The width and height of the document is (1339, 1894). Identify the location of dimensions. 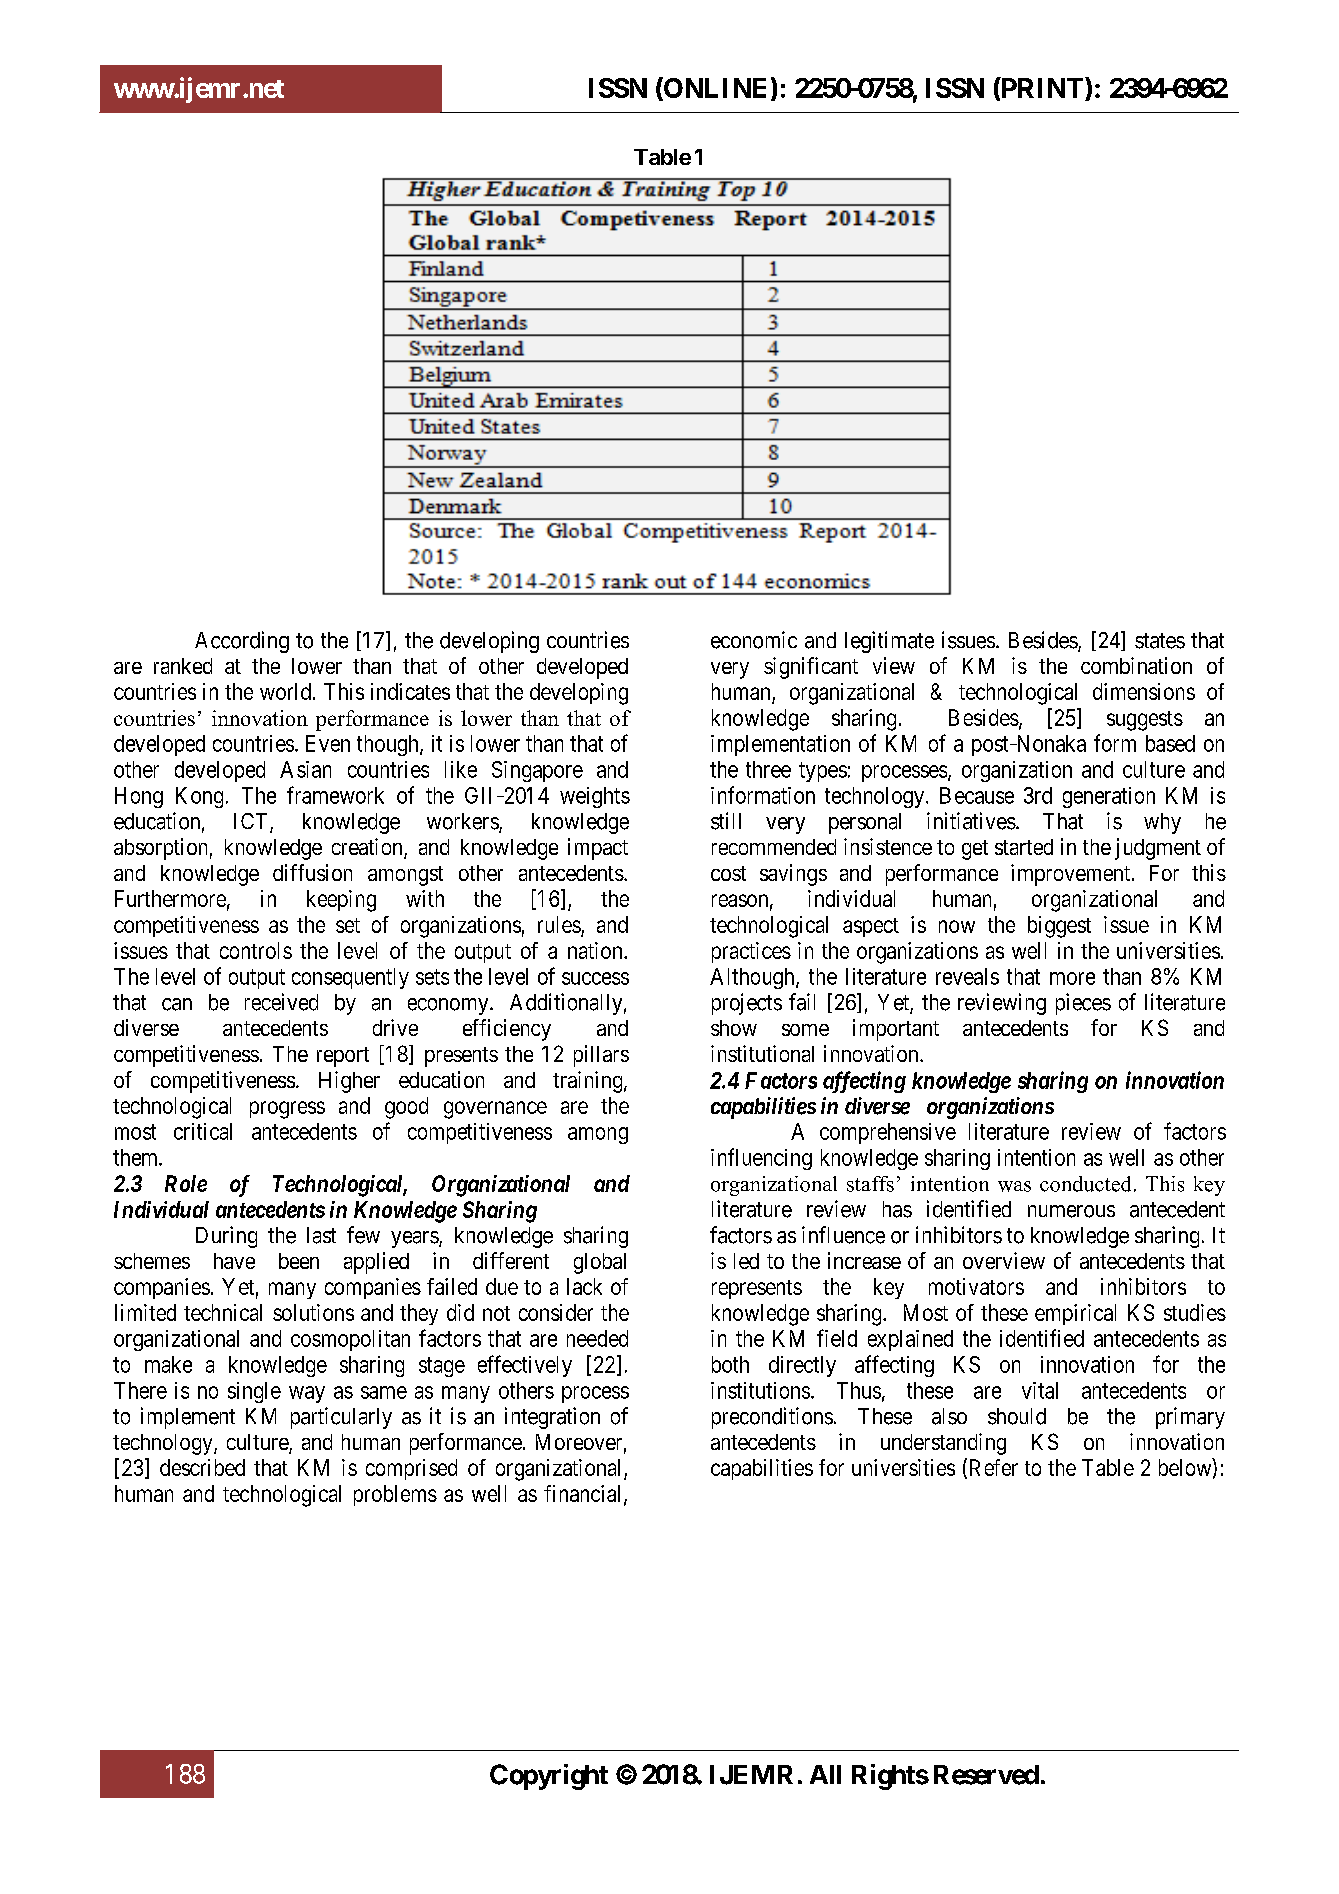
(1144, 691).
